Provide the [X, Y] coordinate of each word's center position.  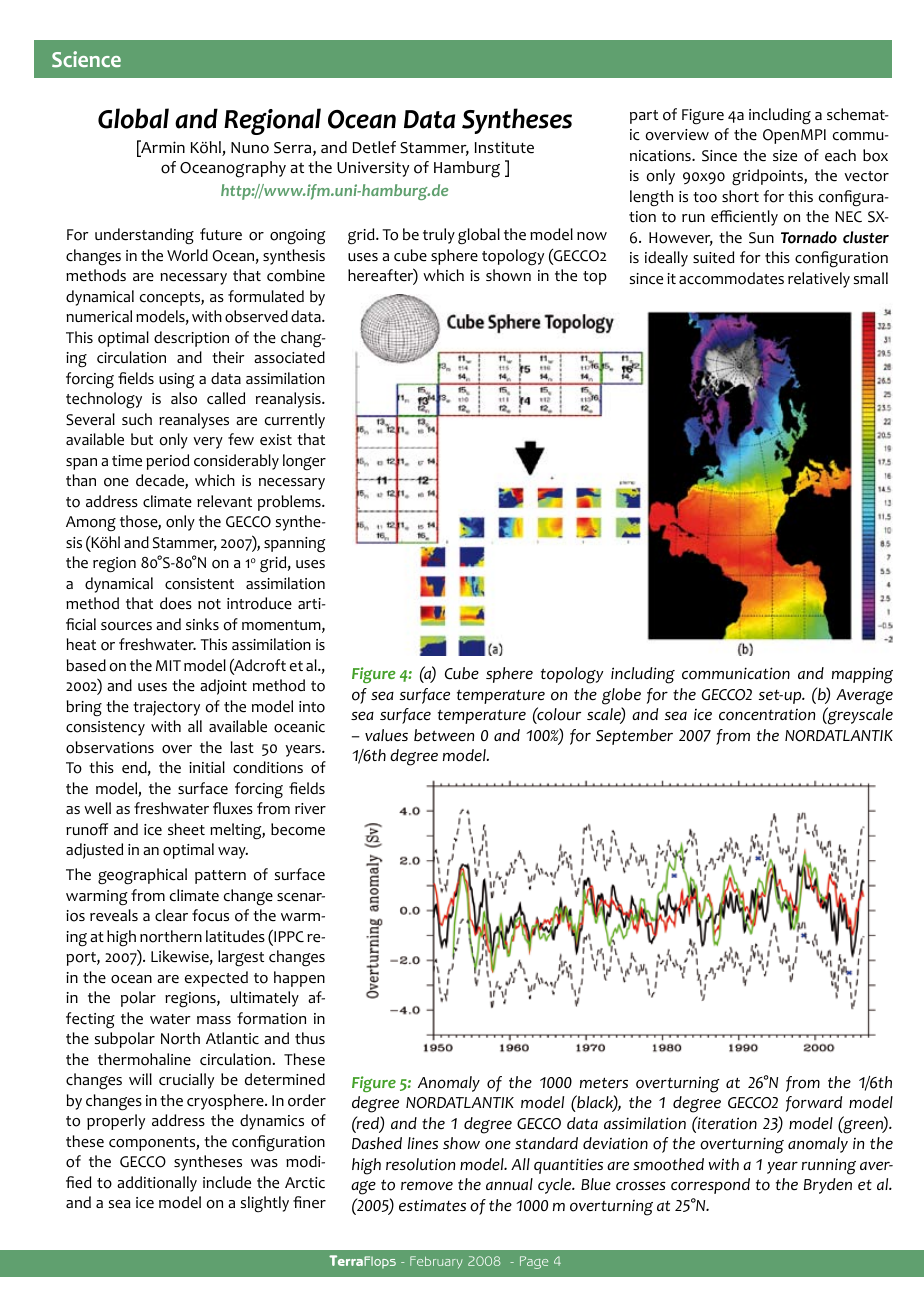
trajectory [166, 708]
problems [290, 503]
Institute [504, 147]
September [634, 737]
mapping [862, 675]
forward [814, 1104]
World [187, 255]
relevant [224, 501]
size [785, 156]
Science [86, 59]
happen [299, 979]
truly [439, 236]
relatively [819, 280]
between [444, 735]
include [227, 1182]
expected [216, 979]
